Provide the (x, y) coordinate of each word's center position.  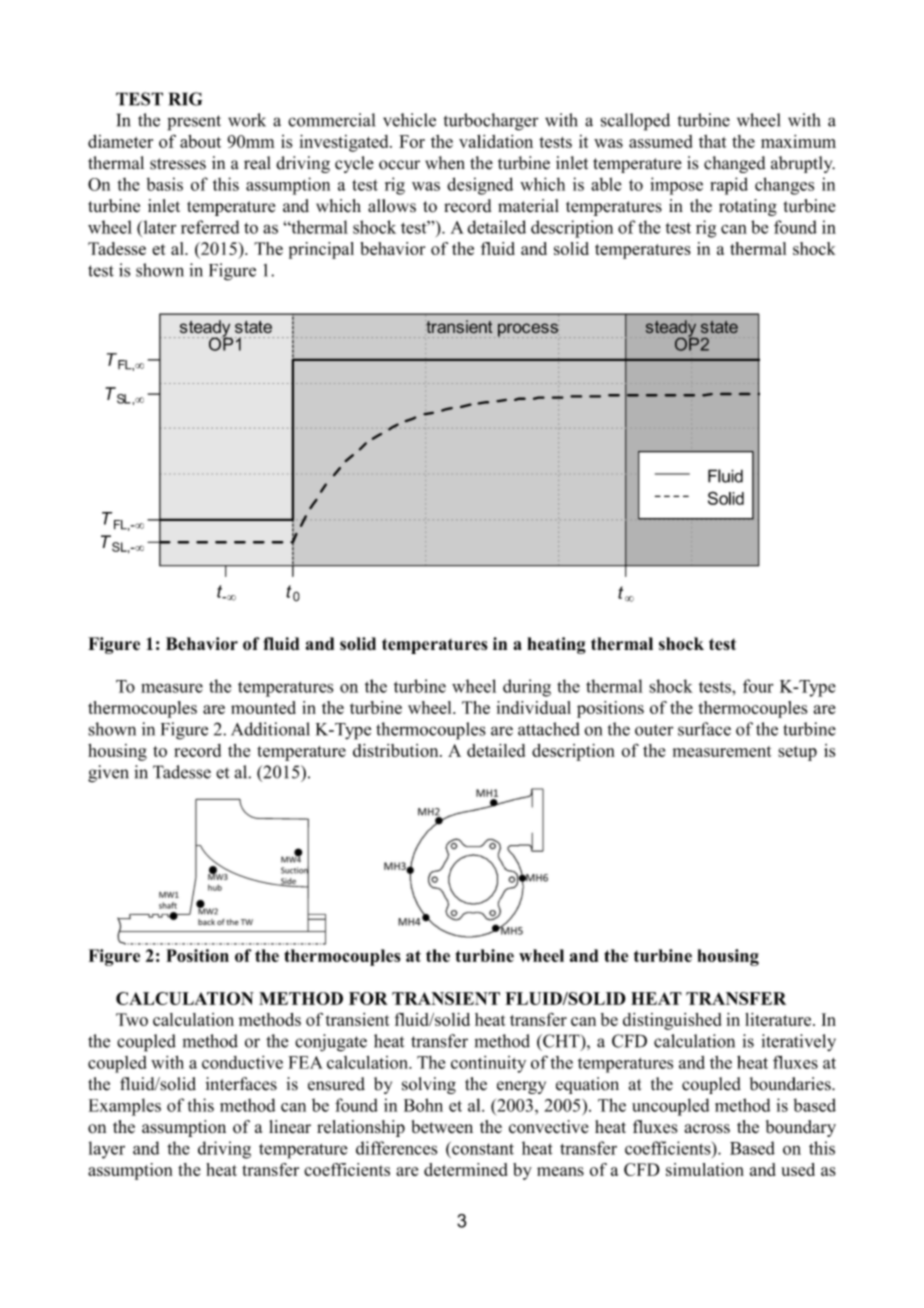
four (758, 686)
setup (797, 753)
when (445, 163)
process (528, 330)
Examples (125, 1107)
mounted (263, 707)
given (108, 774)
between (442, 1127)
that (713, 141)
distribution (397, 750)
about (200, 141)
